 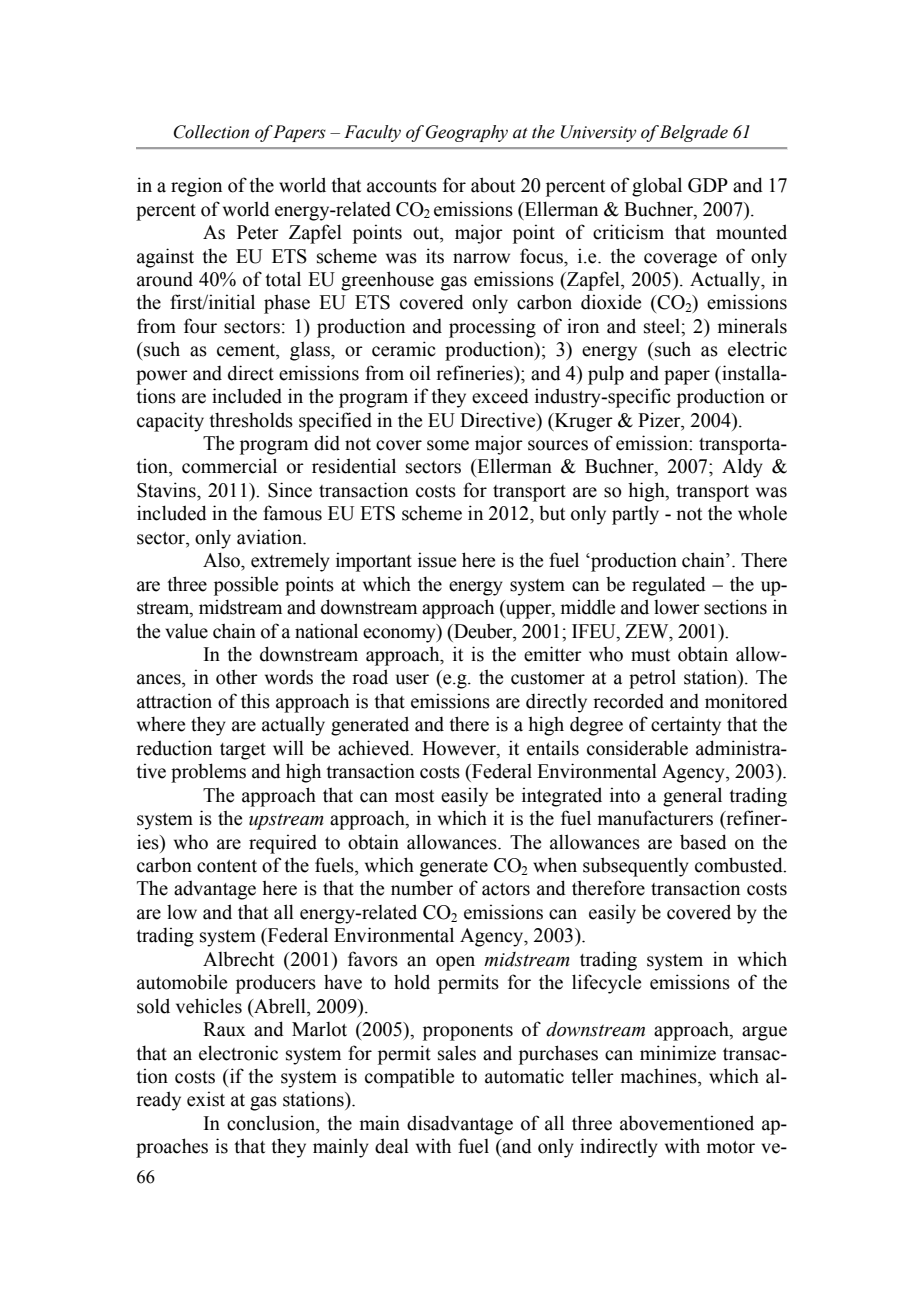 I want to click on user, so click(x=412, y=679).
